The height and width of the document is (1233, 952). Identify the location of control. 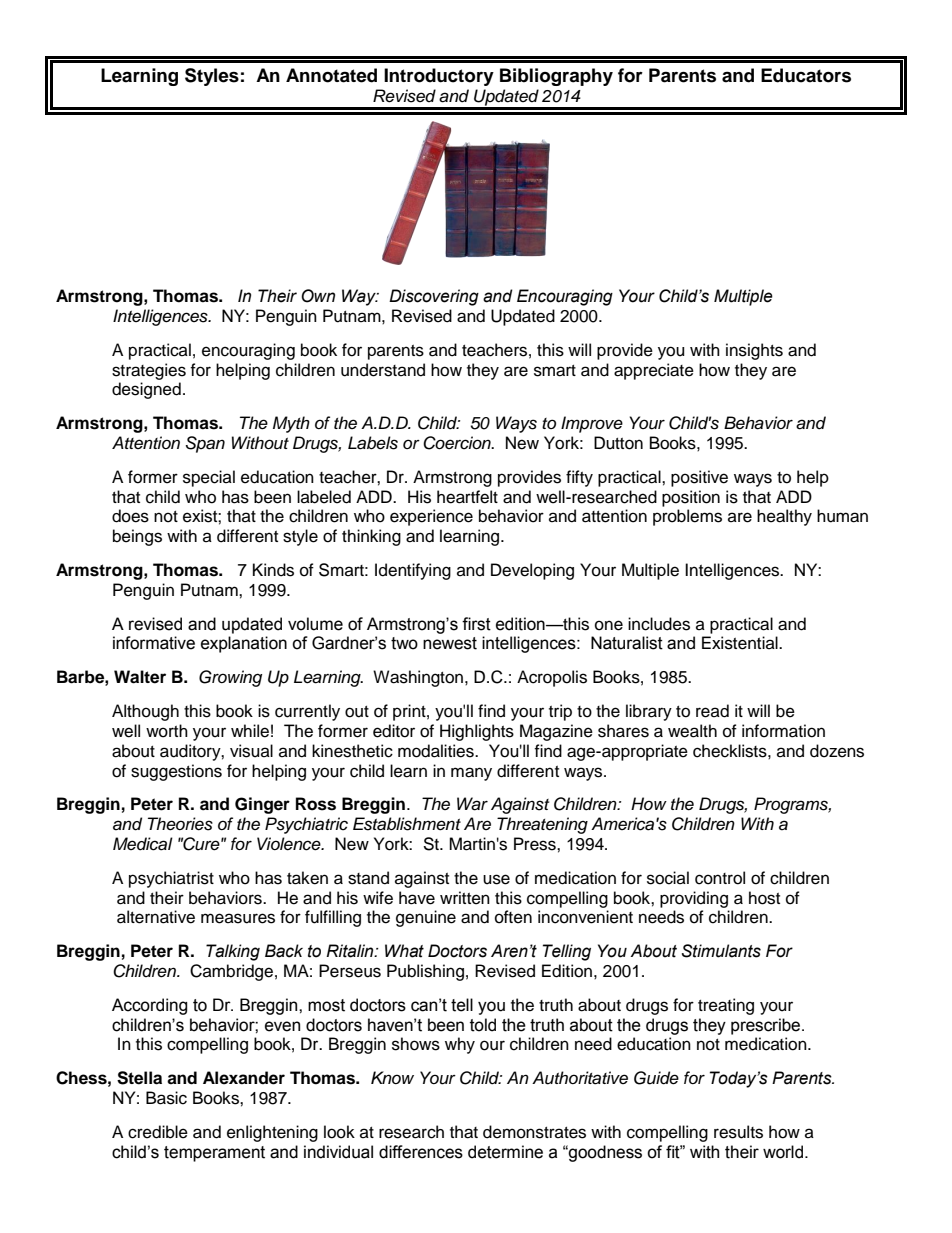
(720, 878).
